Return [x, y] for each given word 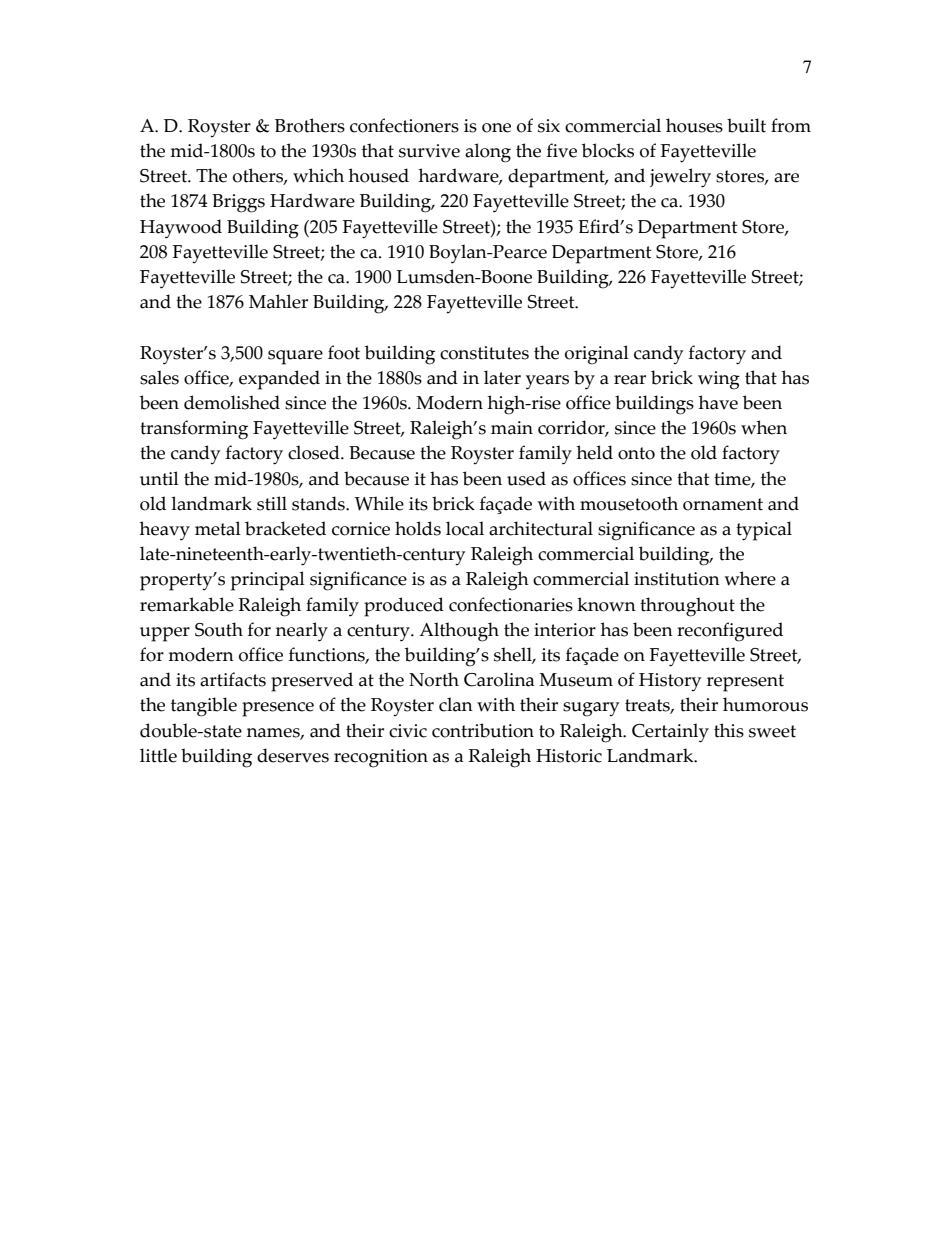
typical [764, 531]
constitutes [484, 353]
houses [694, 125]
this [729, 730]
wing [719, 380]
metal [218, 528]
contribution [483, 730]
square [295, 357]
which [318, 175]
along [488, 153]
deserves [293, 755]
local [465, 528]
